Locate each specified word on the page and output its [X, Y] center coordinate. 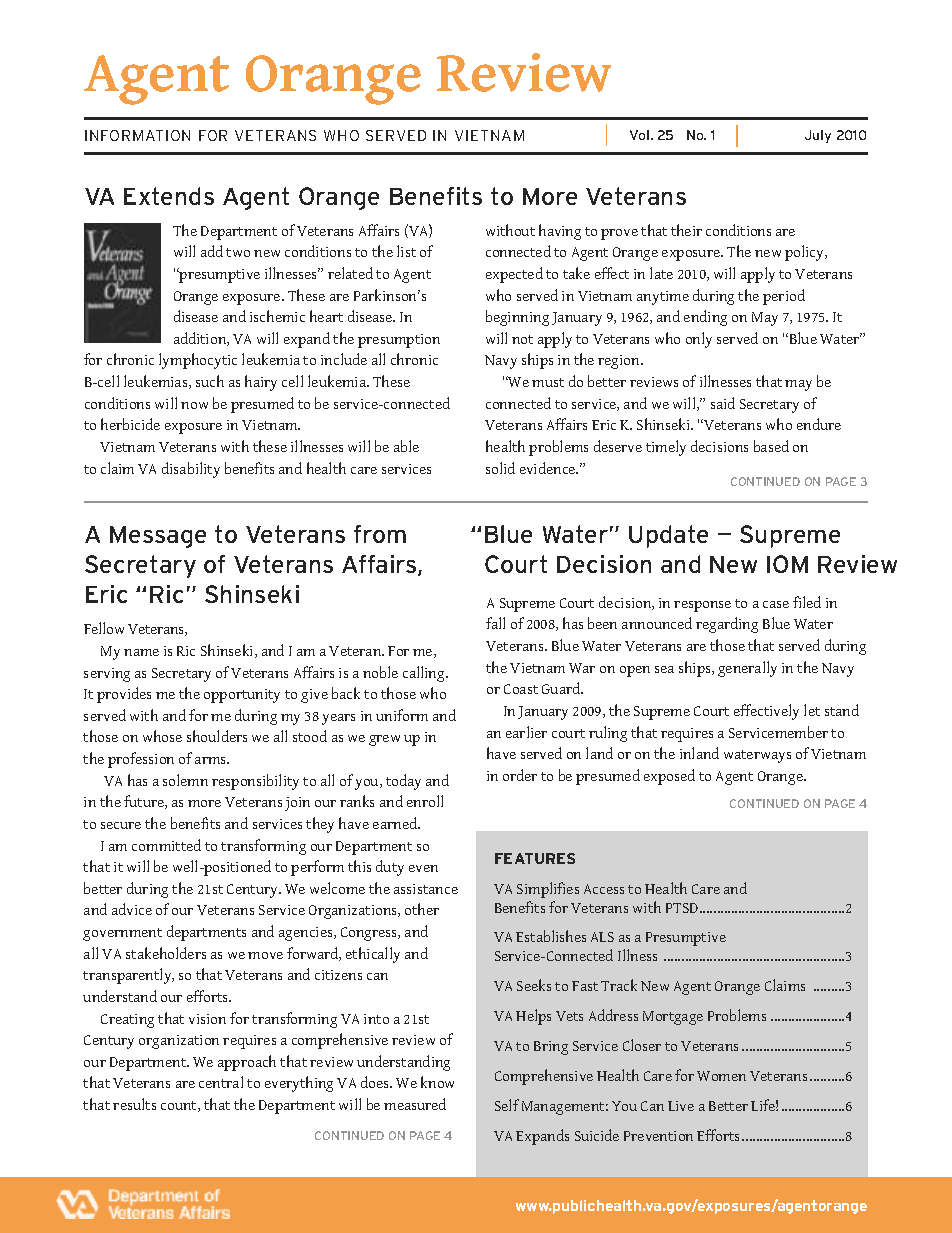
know [437, 1082]
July [818, 136]
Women [721, 1076]
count [180, 1106]
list [406, 251]
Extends [169, 196]
